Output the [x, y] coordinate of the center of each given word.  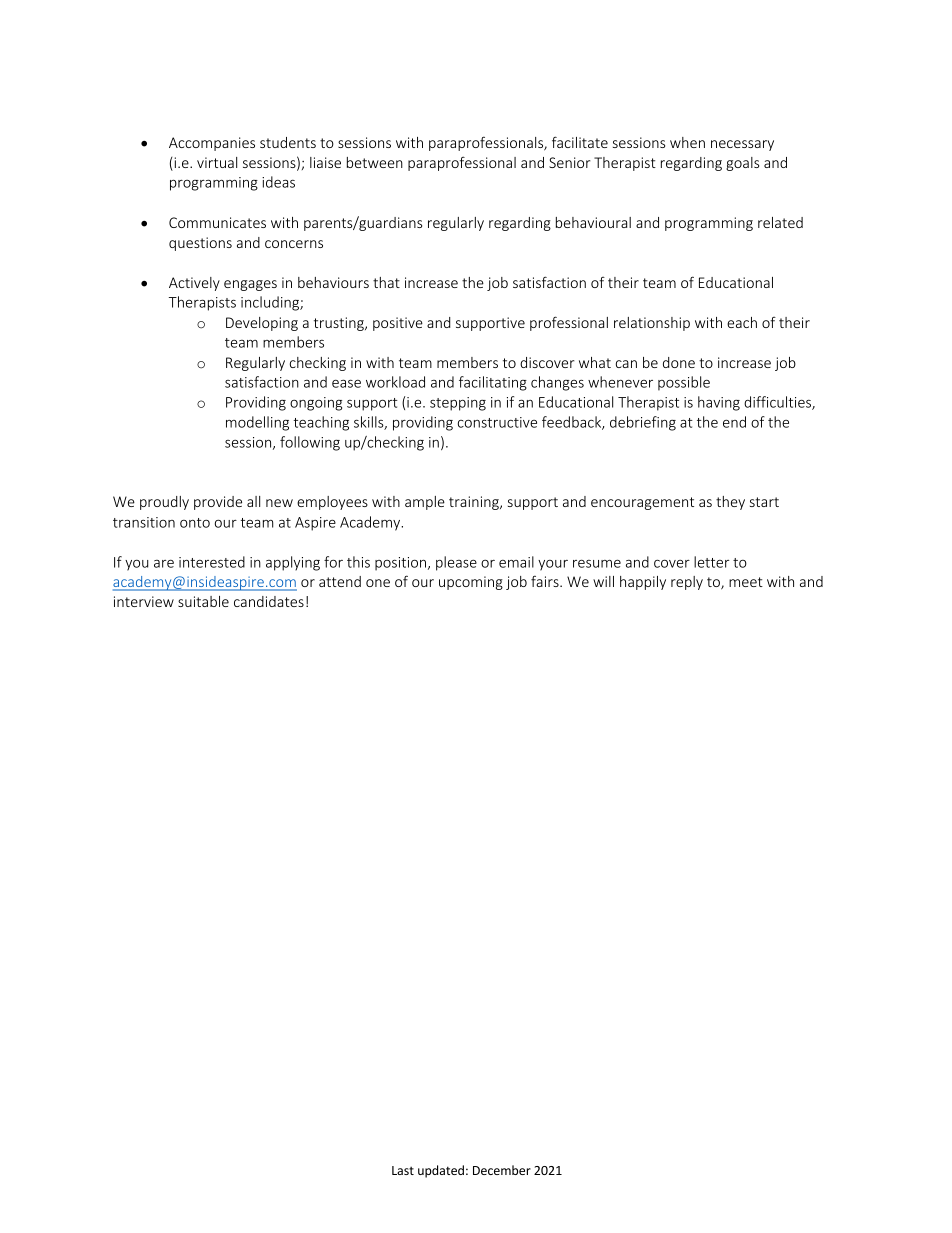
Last [403, 1170]
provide [218, 503]
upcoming [471, 583]
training [475, 503]
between [375, 162]
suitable [203, 601]
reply [687, 583]
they [730, 503]
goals [742, 164]
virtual [217, 162]
